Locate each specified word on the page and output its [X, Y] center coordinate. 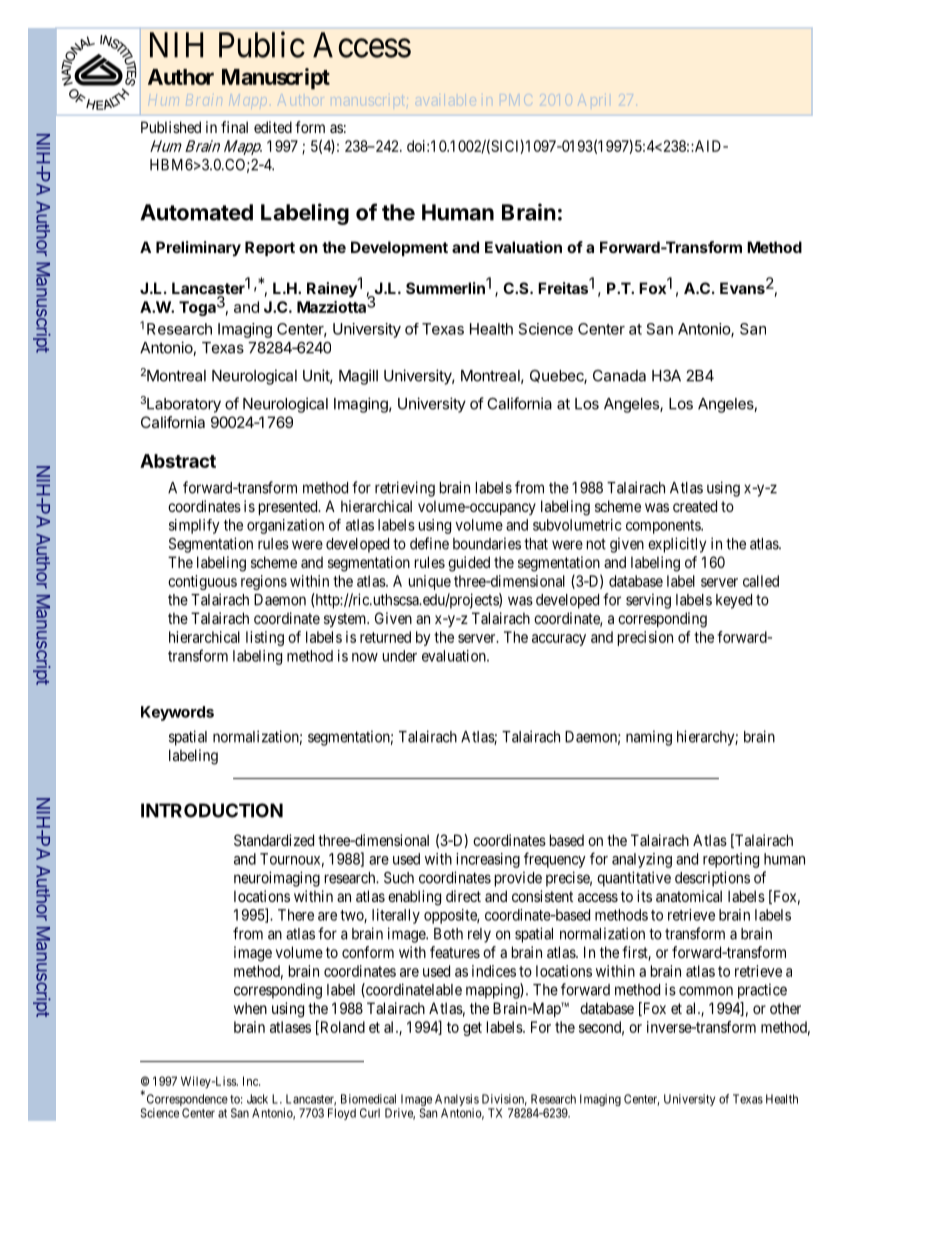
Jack [257, 1099]
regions [264, 582]
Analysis [457, 1101]
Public [262, 44]
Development [399, 248]
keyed [734, 601]
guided [469, 564]
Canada [619, 376]
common [706, 991]
